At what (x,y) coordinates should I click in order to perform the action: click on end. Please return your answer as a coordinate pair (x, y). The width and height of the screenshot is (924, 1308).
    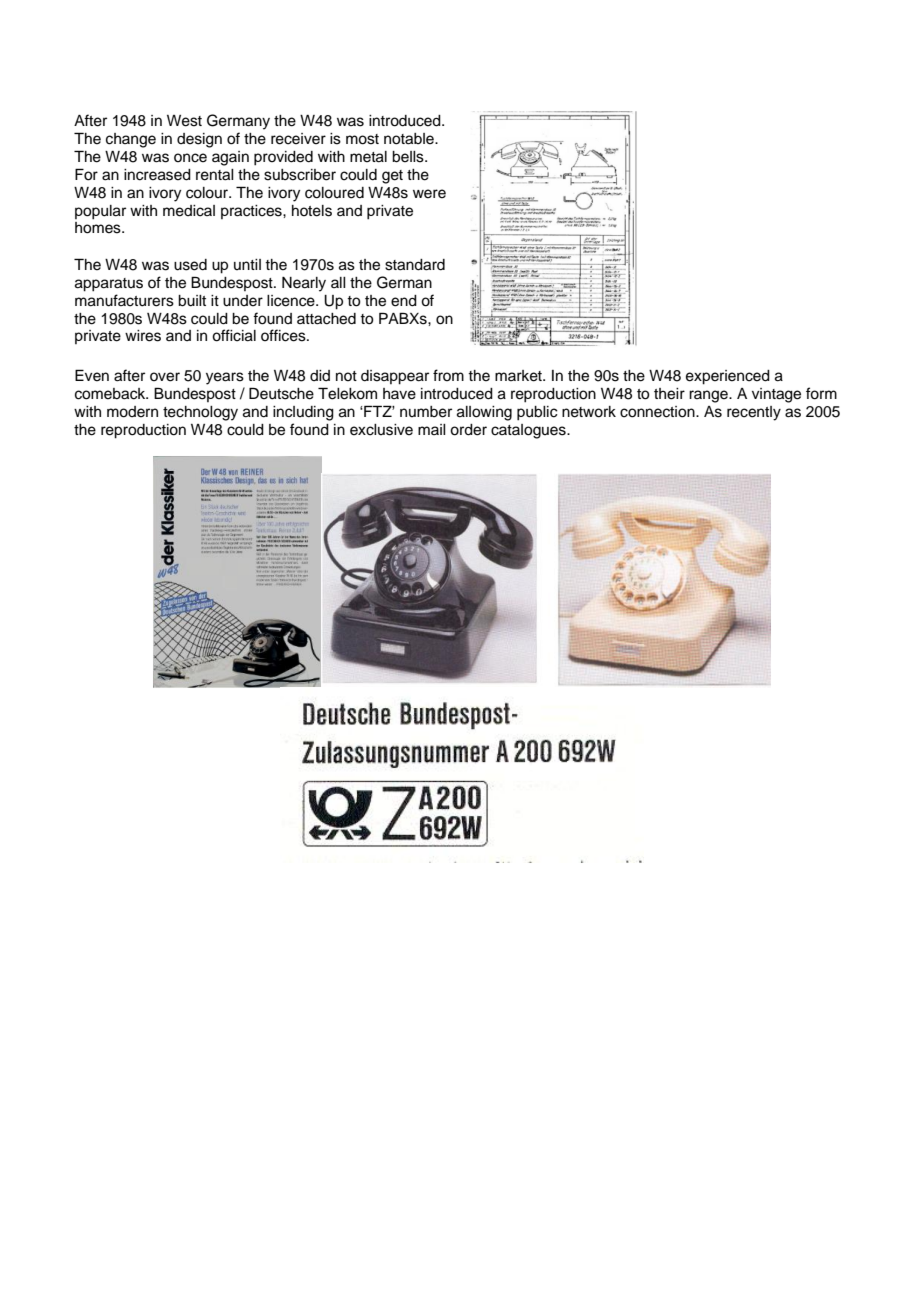
    Looking at the image, I should click on (404, 301).
